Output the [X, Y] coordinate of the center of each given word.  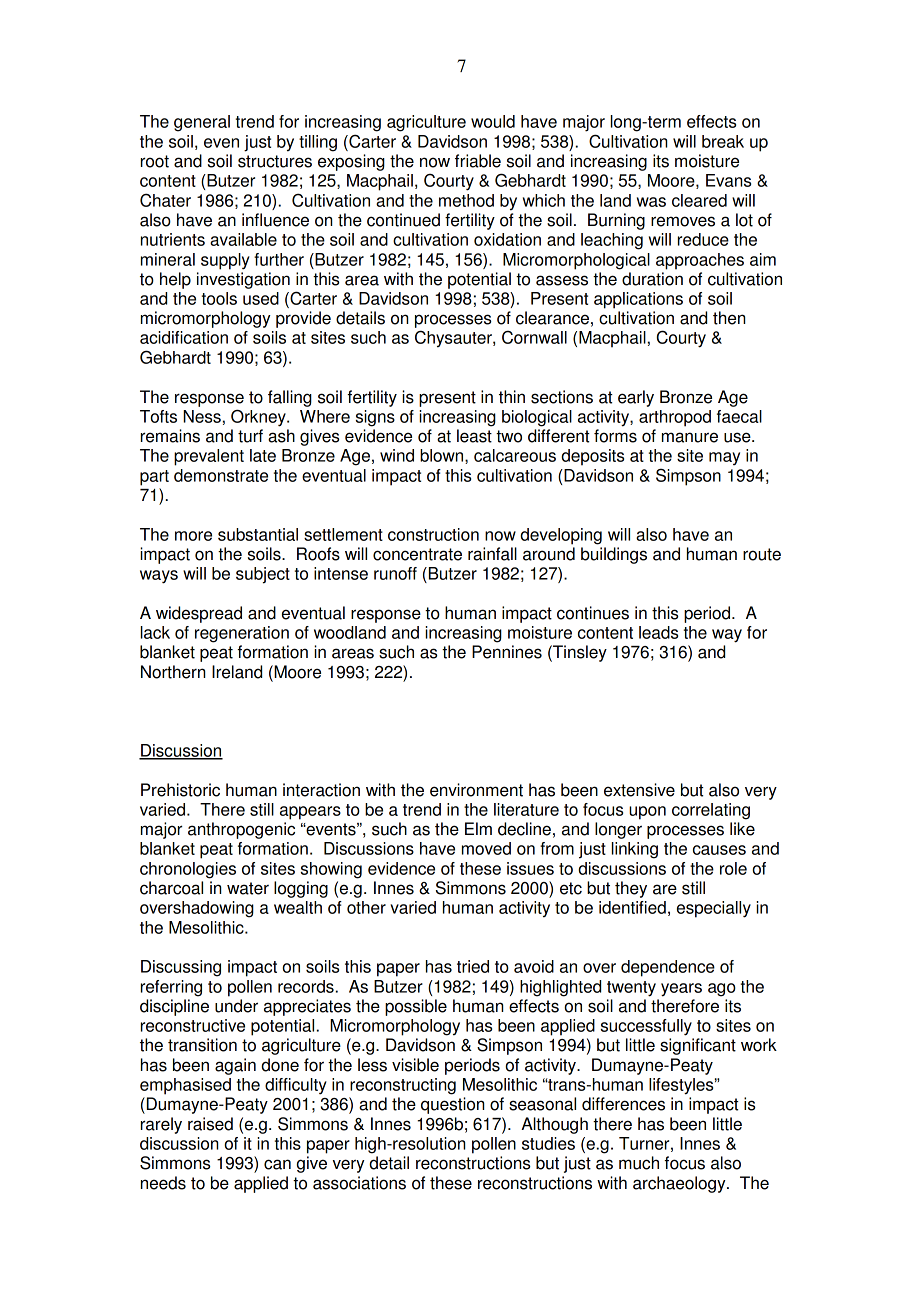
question [453, 1105]
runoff [395, 573]
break [723, 141]
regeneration [242, 634]
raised [210, 1124]
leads [658, 632]
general [202, 123]
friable [478, 161]
